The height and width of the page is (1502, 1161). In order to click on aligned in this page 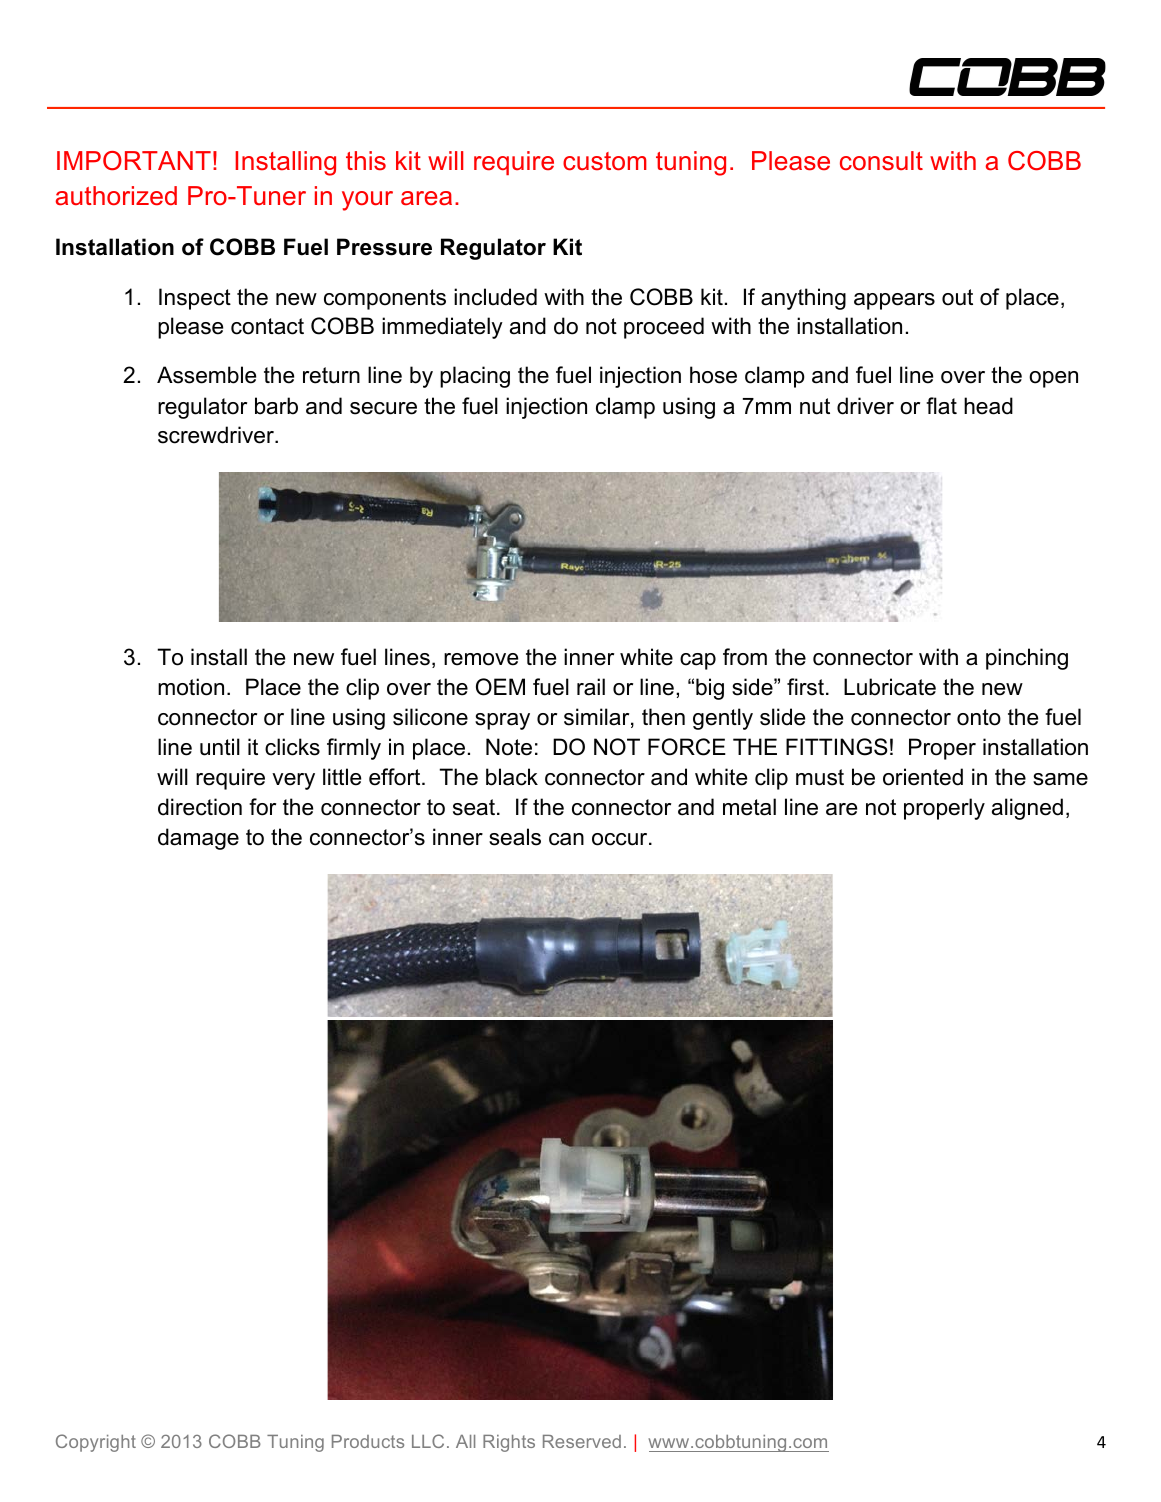, I will do `click(1027, 809)`.
